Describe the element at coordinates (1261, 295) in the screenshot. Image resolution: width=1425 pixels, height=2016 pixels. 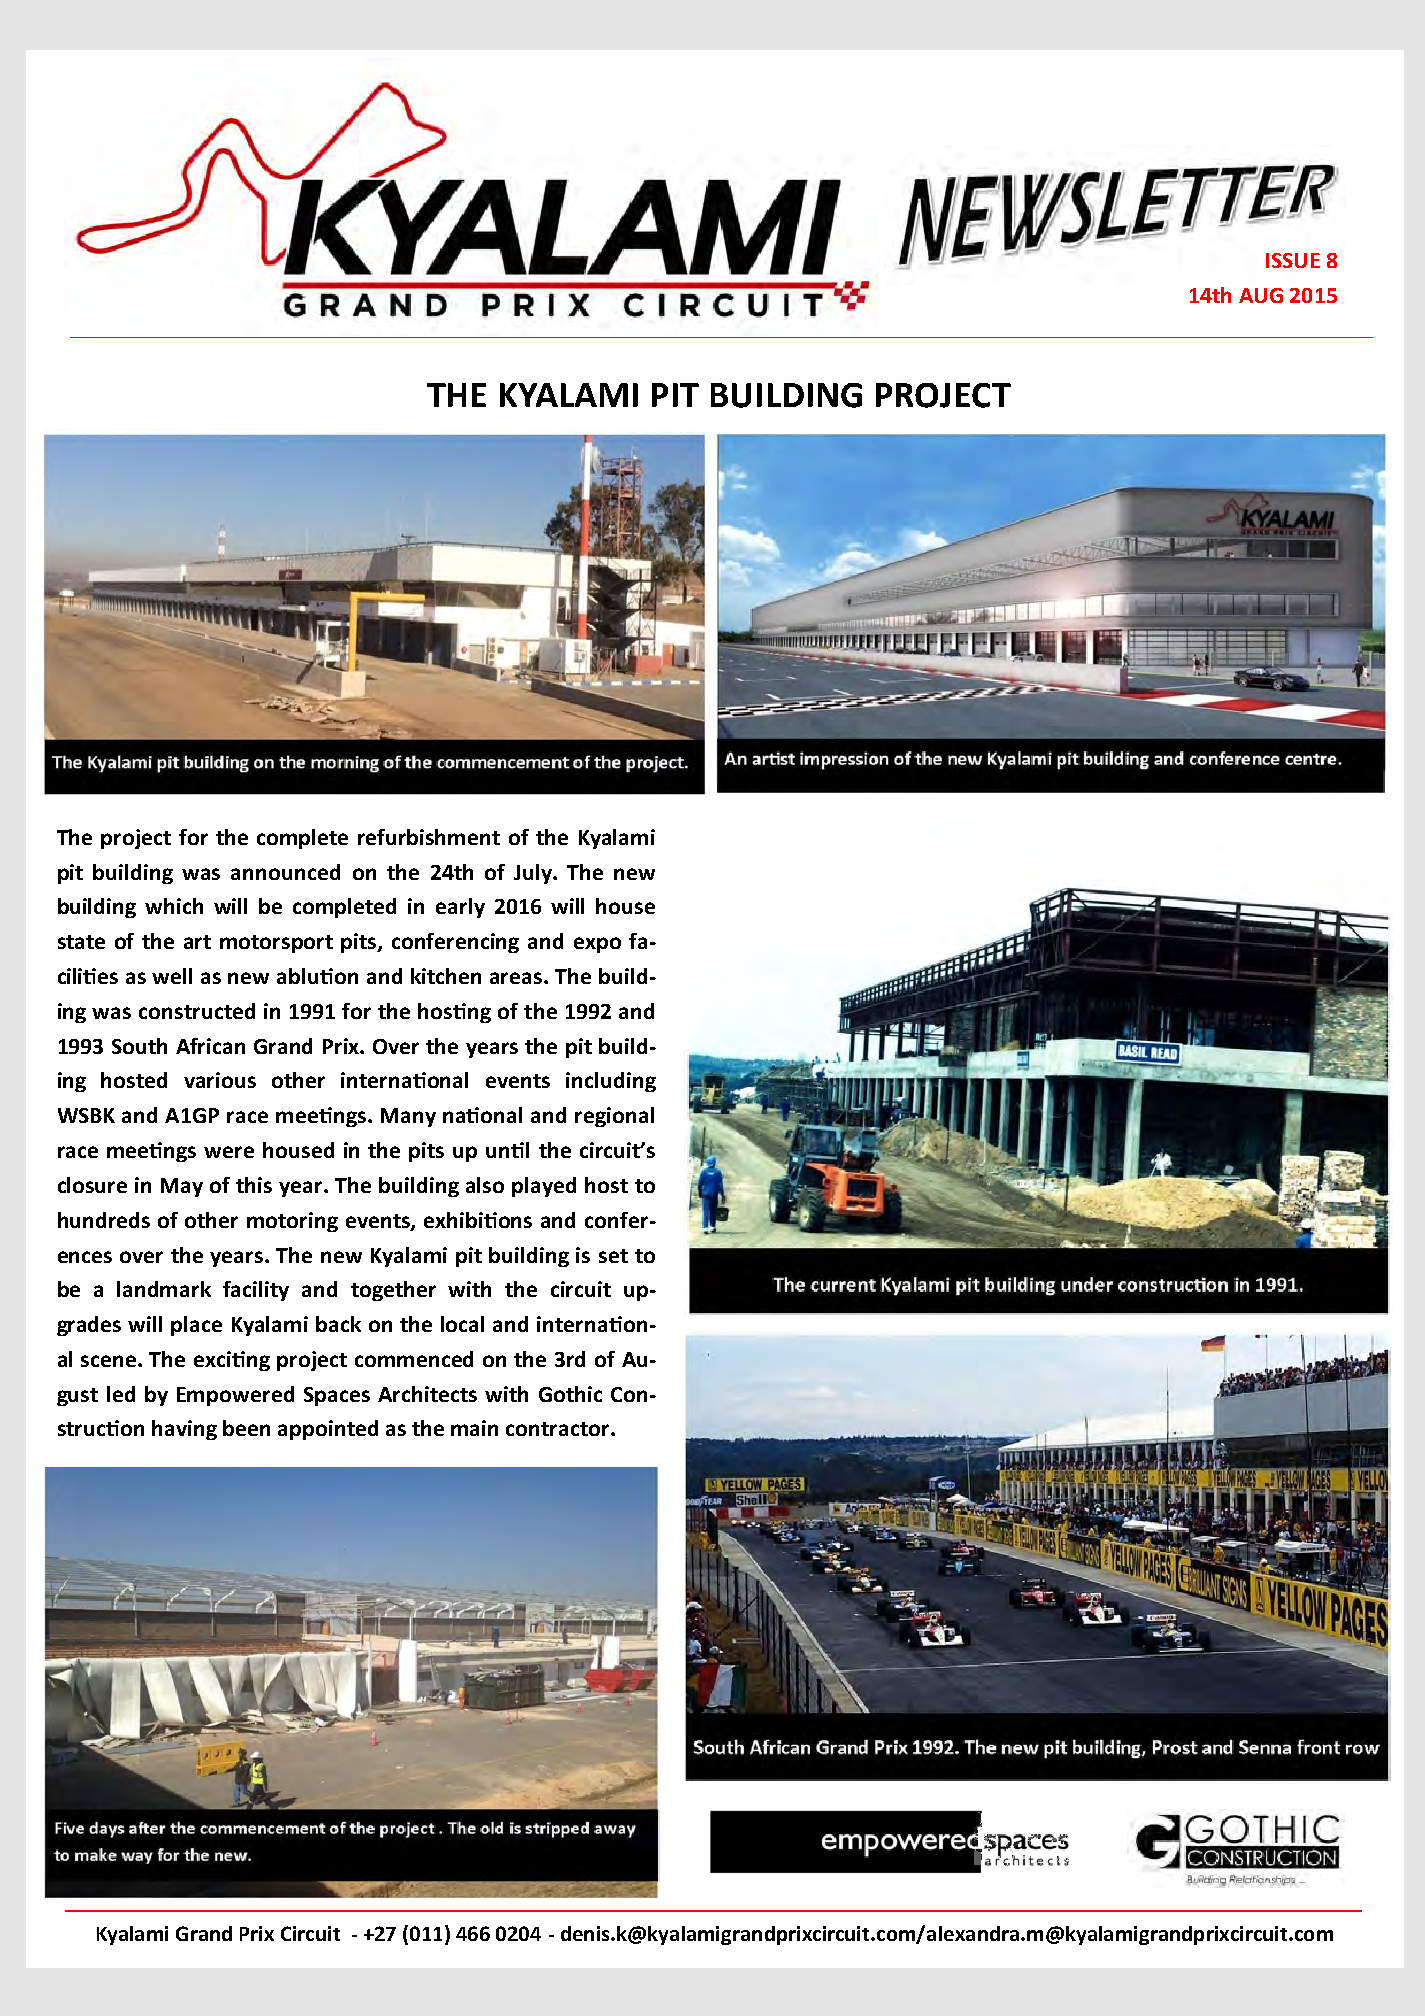
I see `AUG` at that location.
